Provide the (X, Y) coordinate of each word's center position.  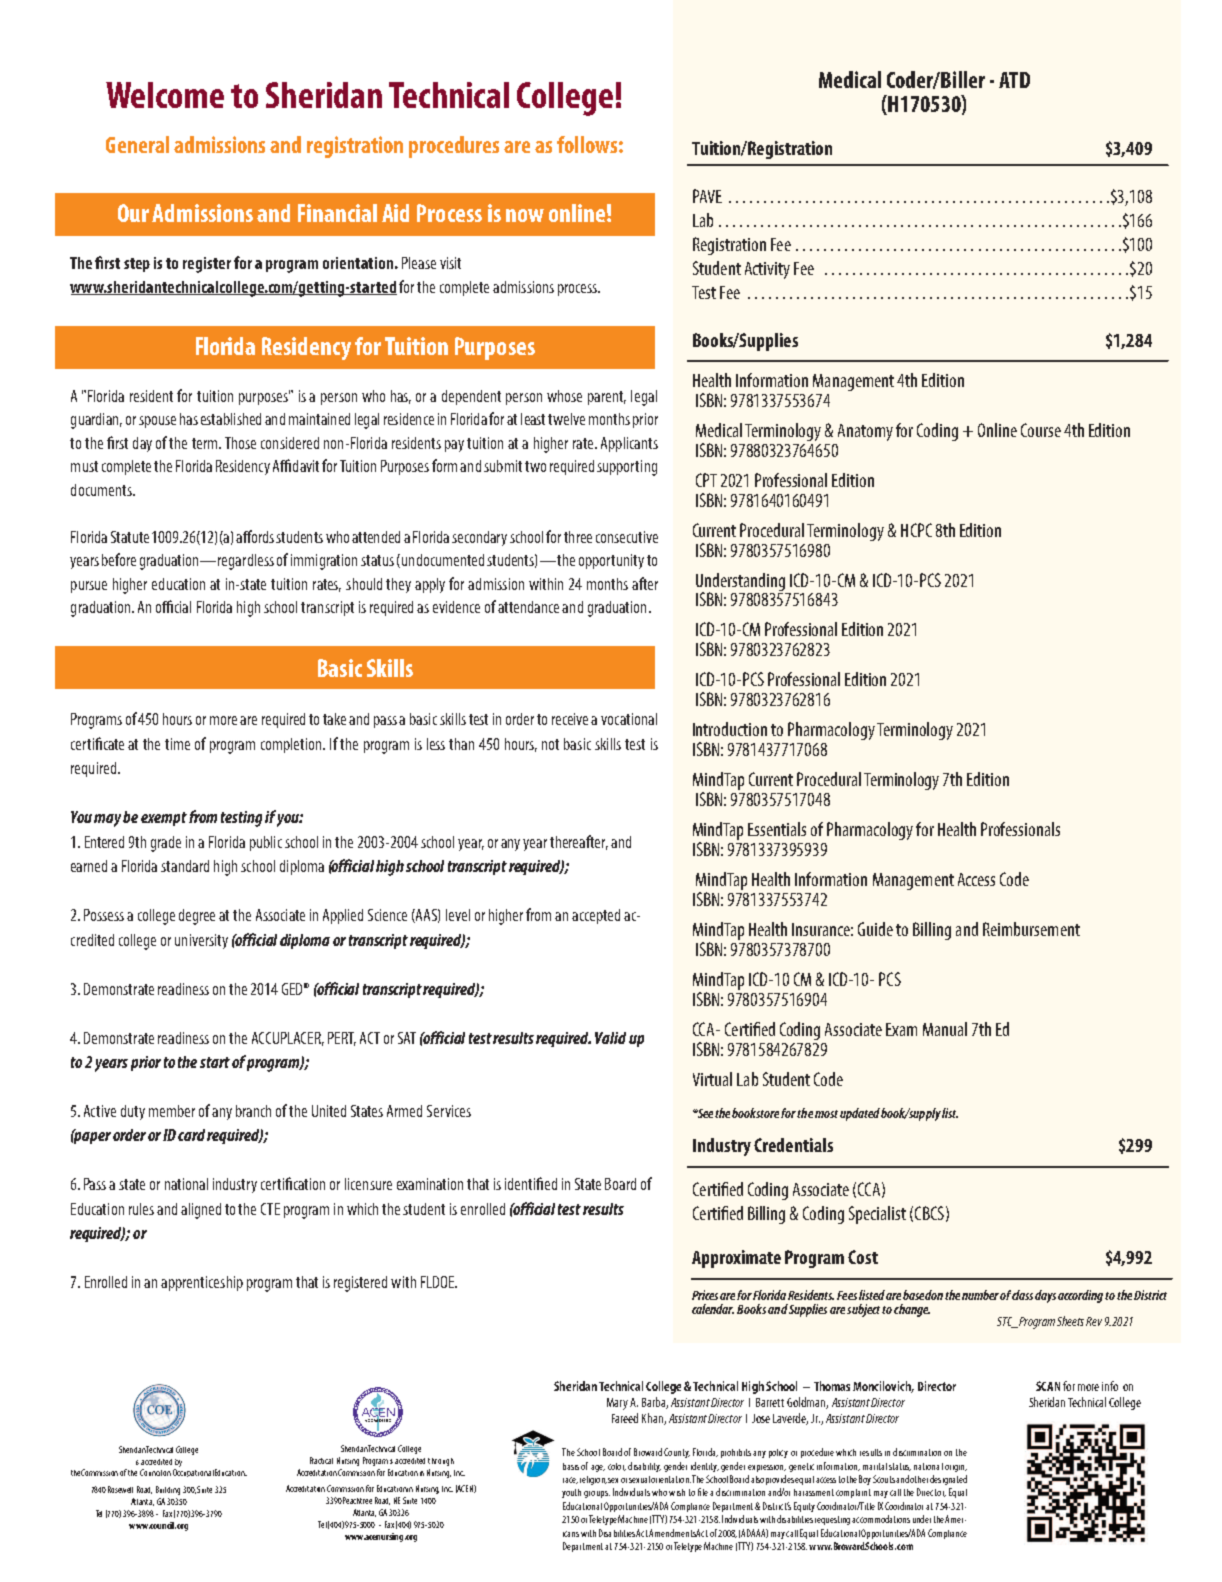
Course (1041, 430)
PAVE (707, 196)
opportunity (611, 561)
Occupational (193, 1473)
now (525, 215)
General (137, 144)
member (172, 1111)
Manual (945, 1029)
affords (255, 536)
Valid (610, 1038)
